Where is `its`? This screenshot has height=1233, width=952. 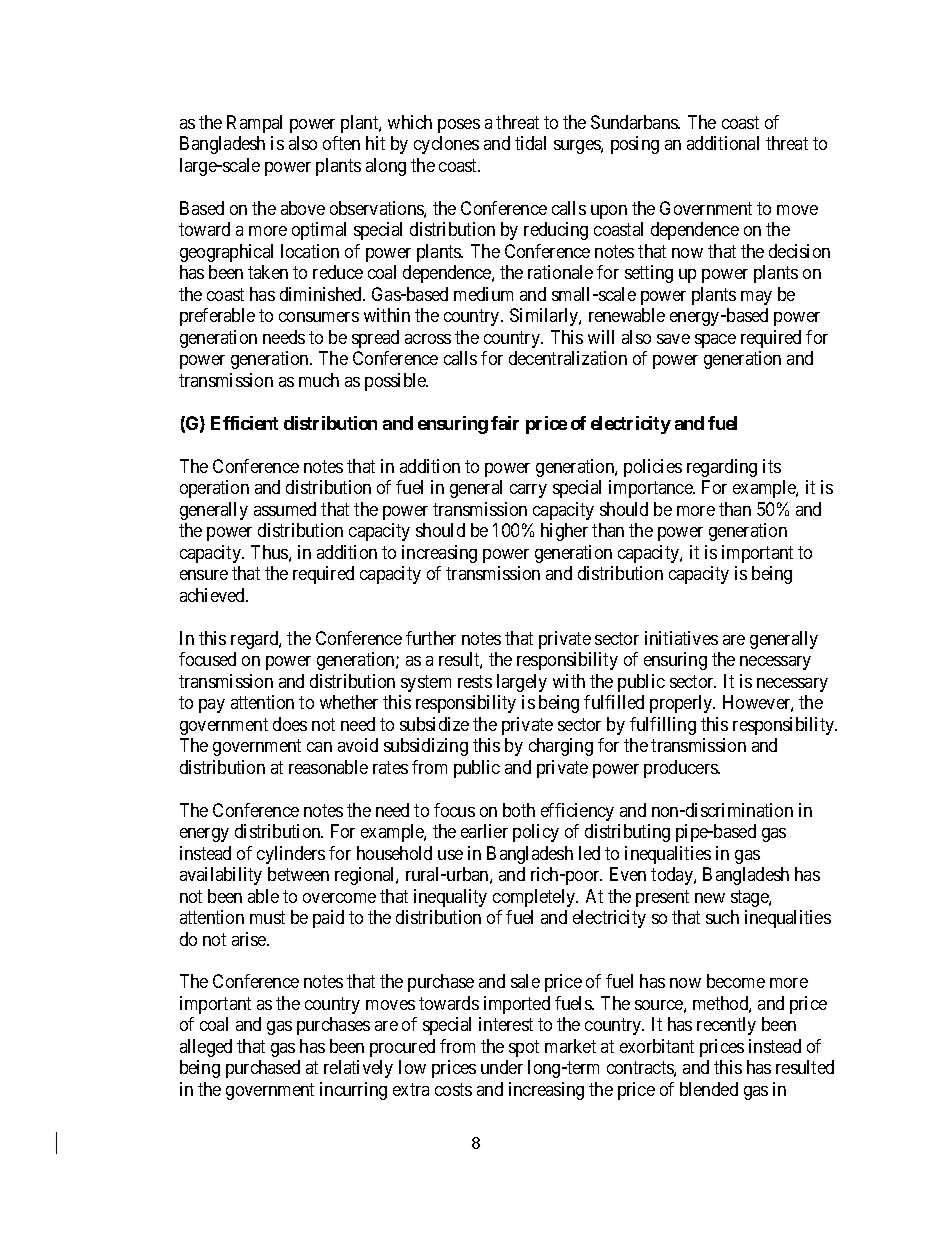
its is located at coordinates (772, 466).
